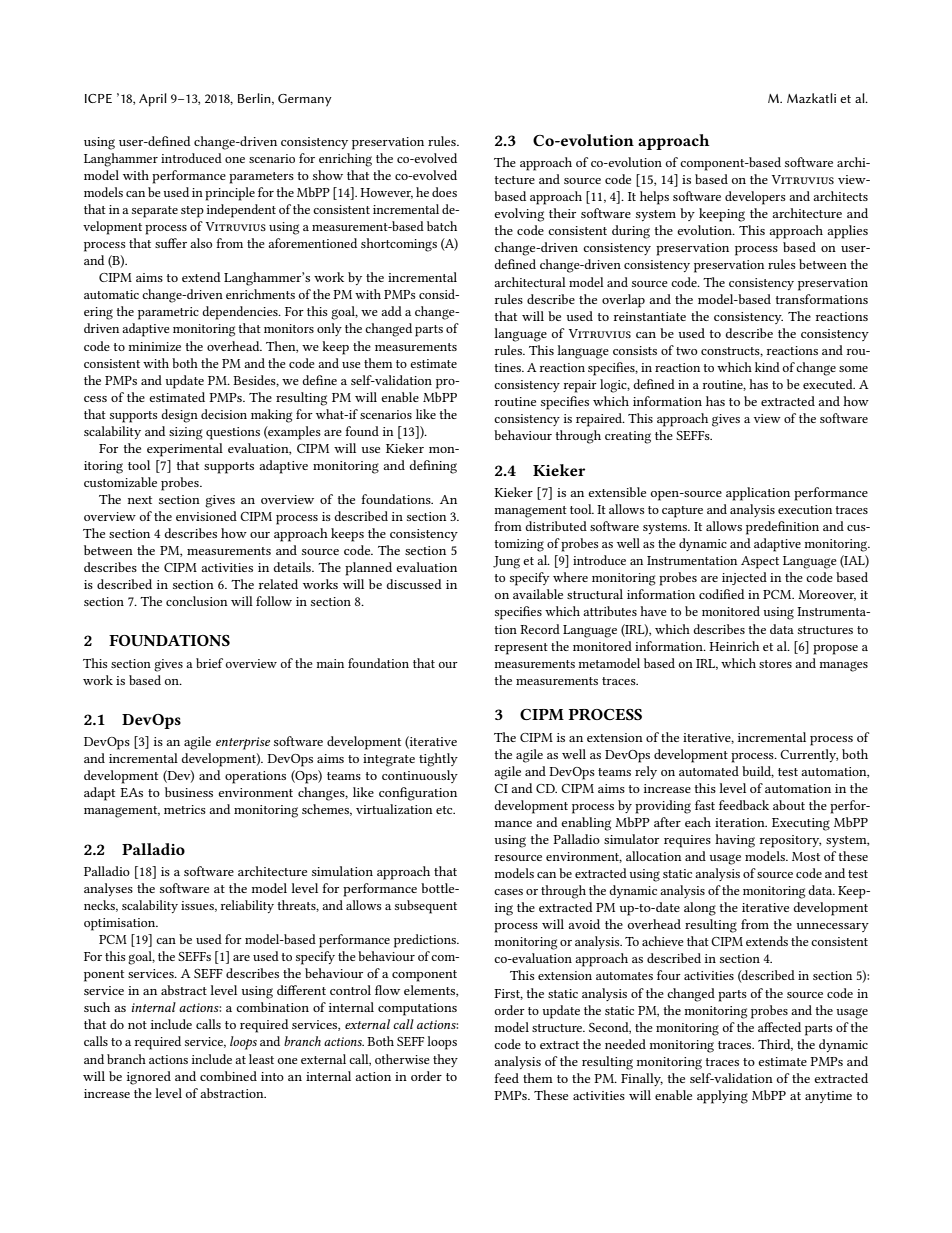 This document has height=1233, width=952. I want to click on does, so click(444, 192).
